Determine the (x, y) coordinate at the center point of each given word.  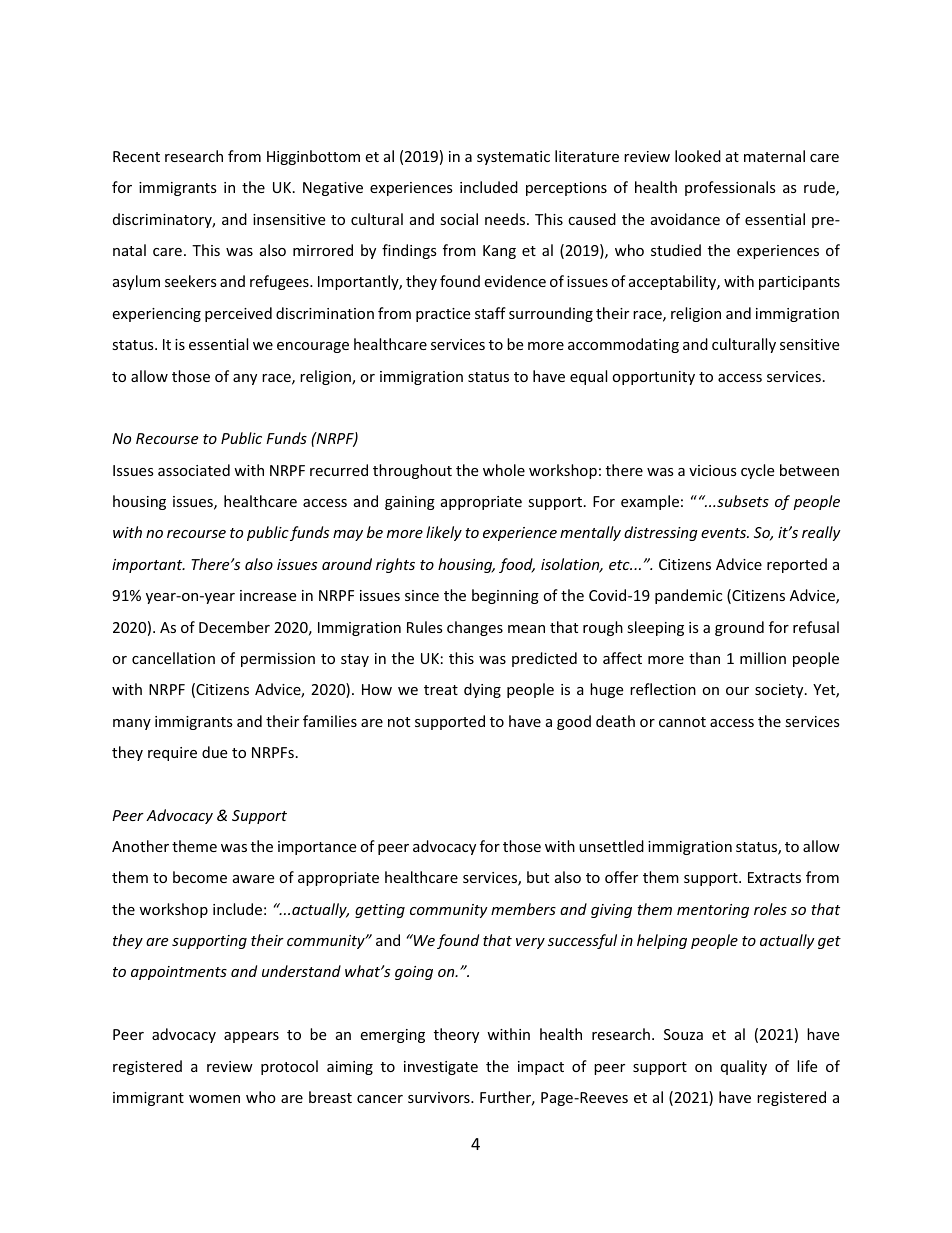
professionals (730, 188)
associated (194, 470)
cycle (757, 471)
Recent (136, 156)
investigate (441, 1068)
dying (482, 690)
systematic (513, 158)
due (214, 752)
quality (744, 1067)
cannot (682, 722)
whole (504, 470)
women (214, 1099)
